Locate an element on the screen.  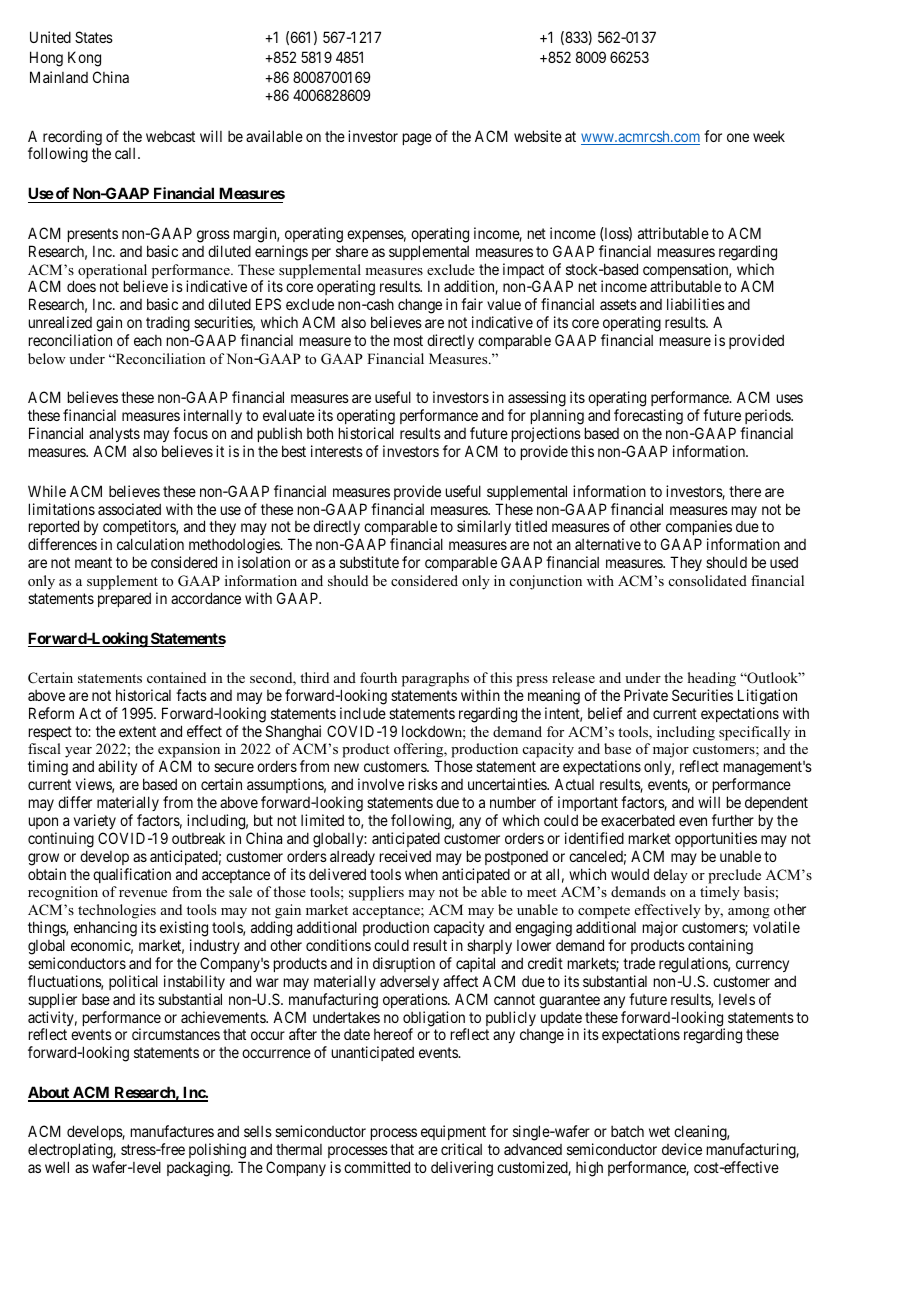
manufactures is located at coordinates (172, 1131).
